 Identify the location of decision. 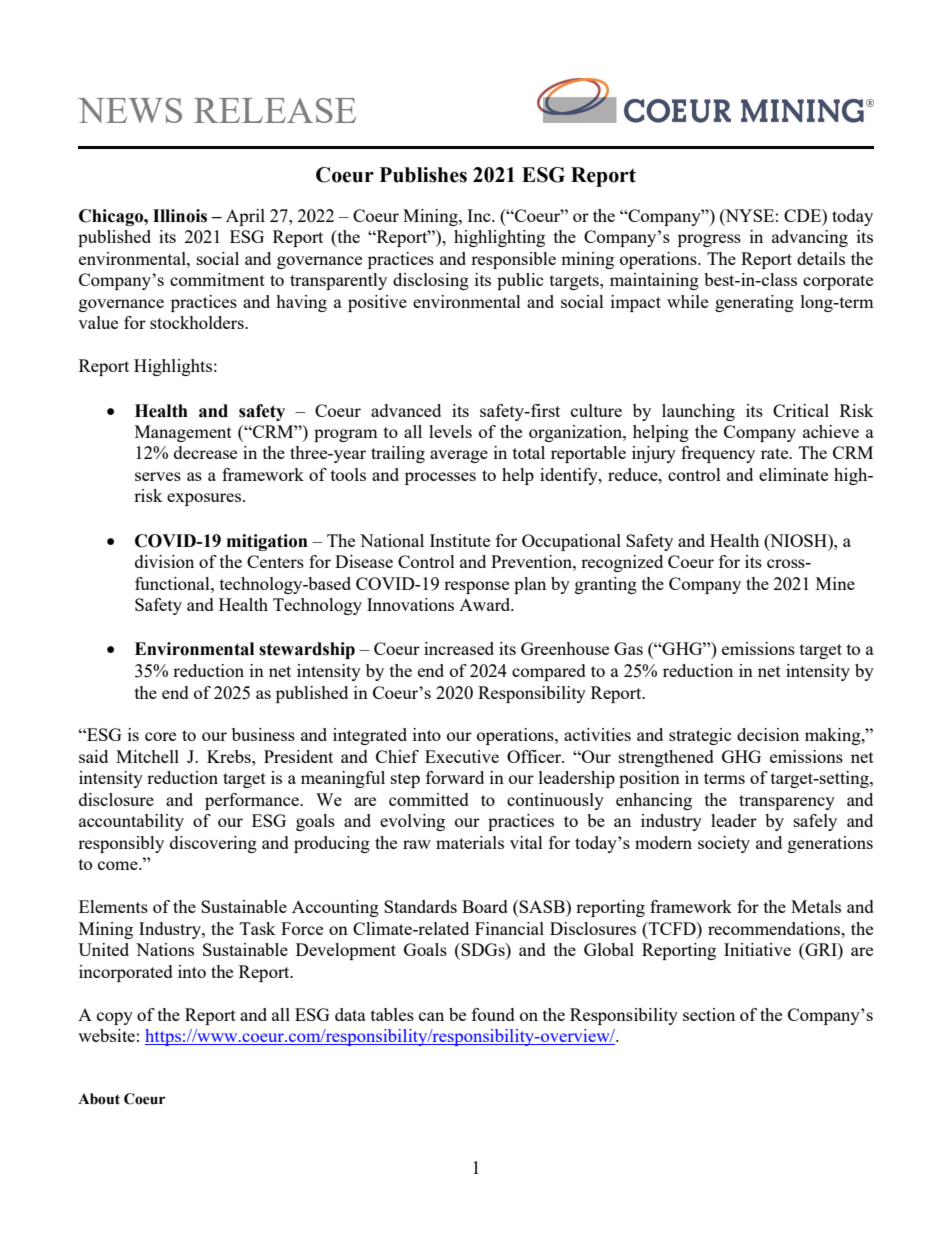
(768, 734).
